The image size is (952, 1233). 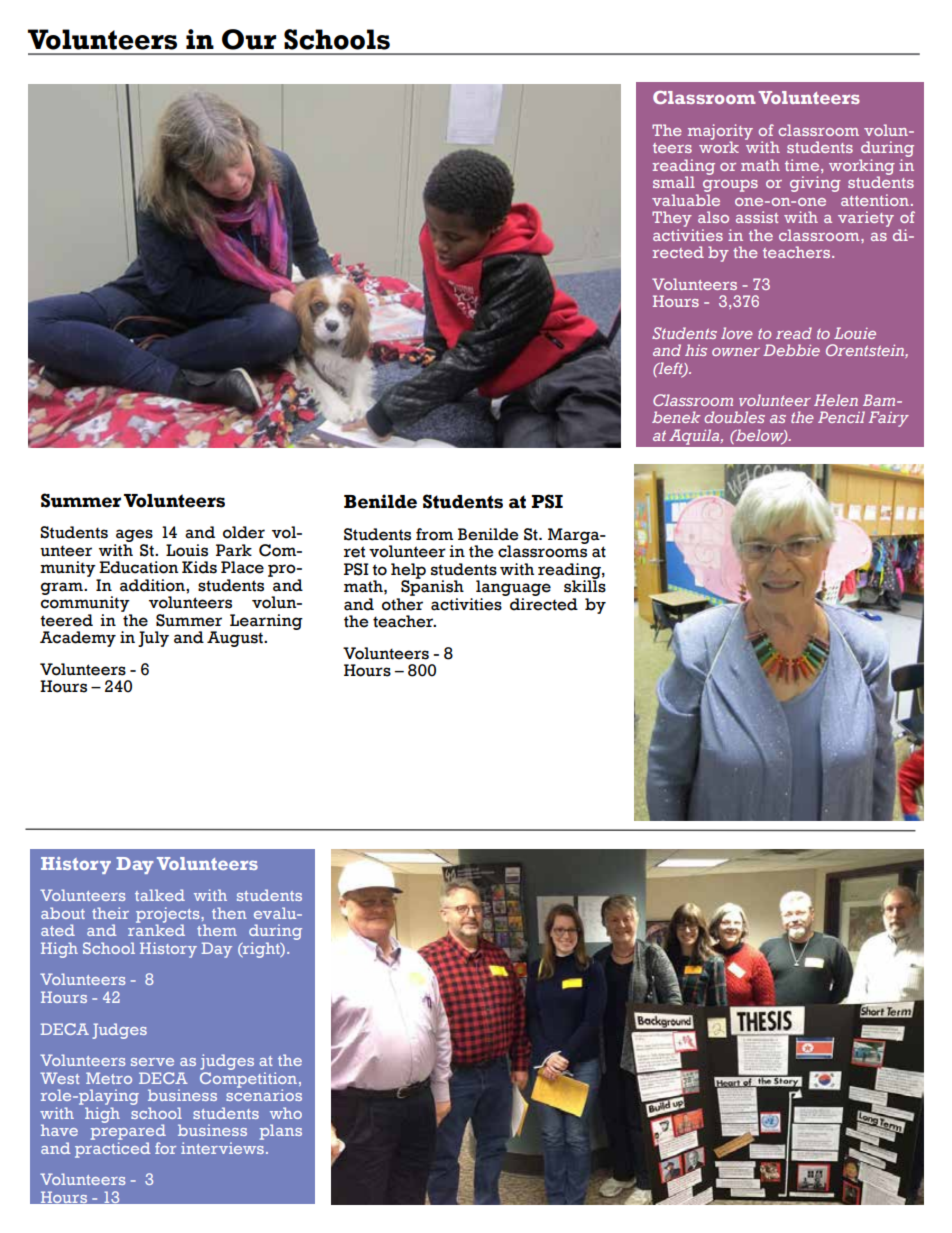 What do you see at coordinates (674, 182) in the screenshot?
I see `small` at bounding box center [674, 182].
